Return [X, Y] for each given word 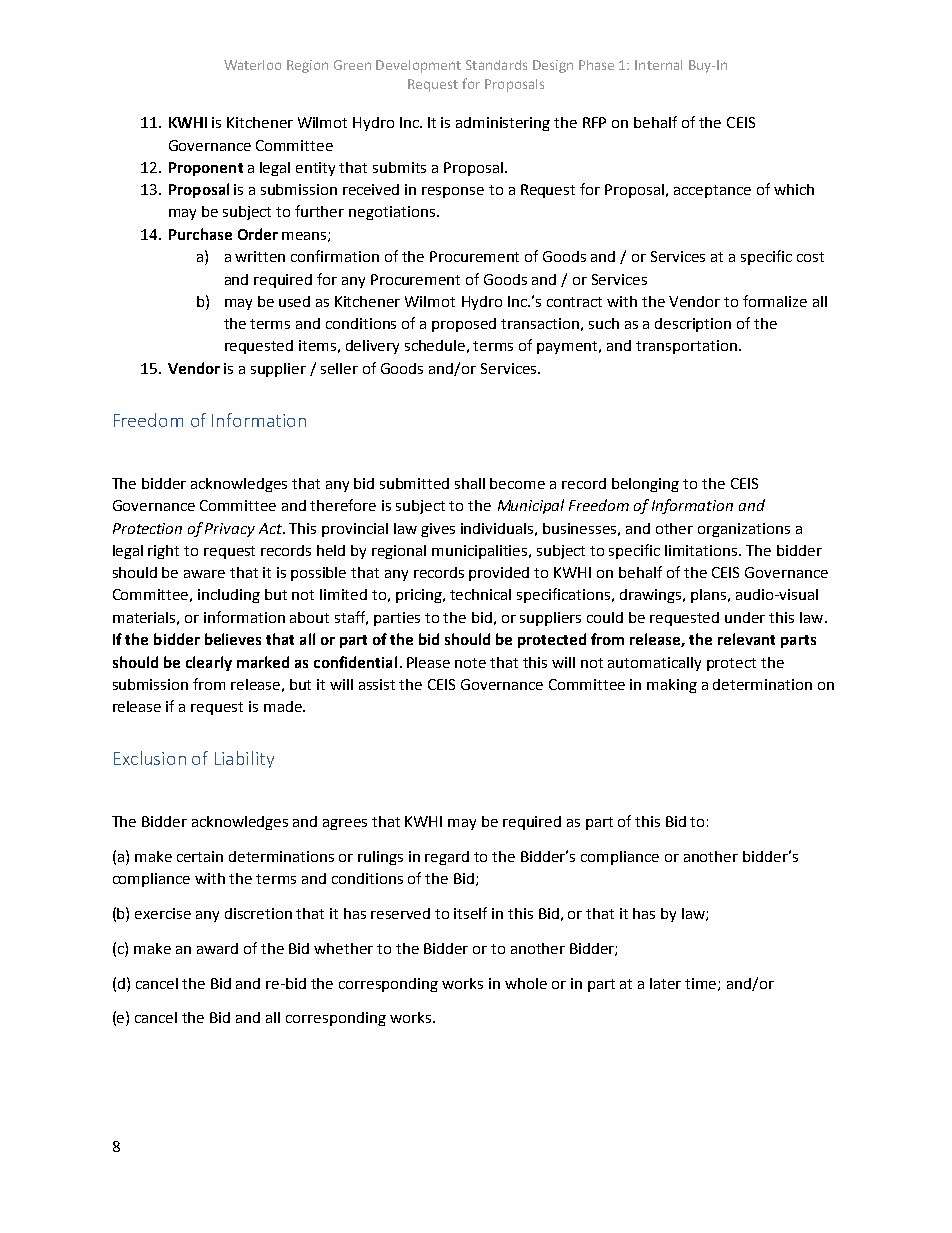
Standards [496, 65]
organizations [744, 530]
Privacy [230, 530]
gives [438, 530]
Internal [658, 65]
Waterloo [252, 65]
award [217, 948]
